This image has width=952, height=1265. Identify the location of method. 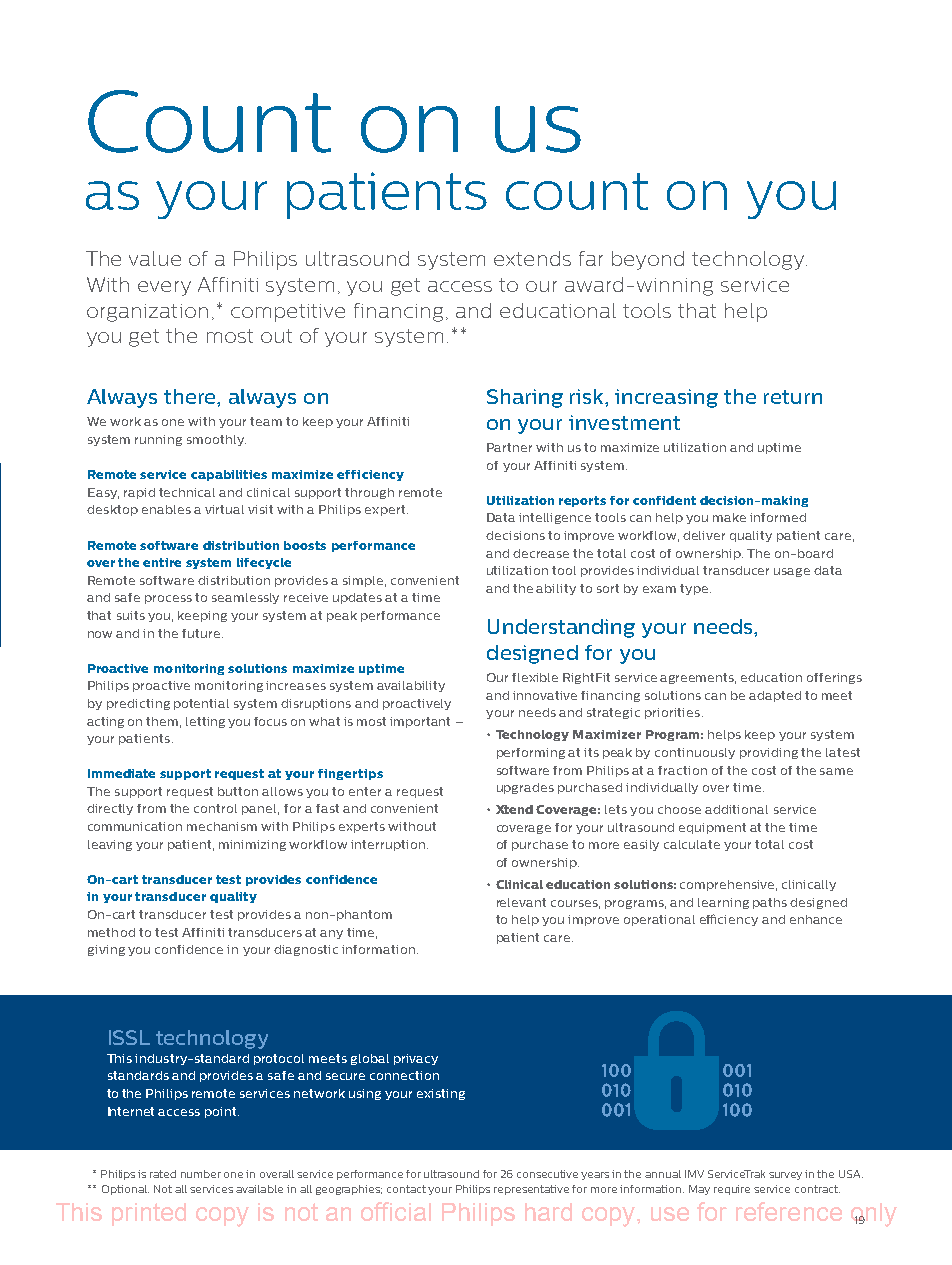
(111, 932).
